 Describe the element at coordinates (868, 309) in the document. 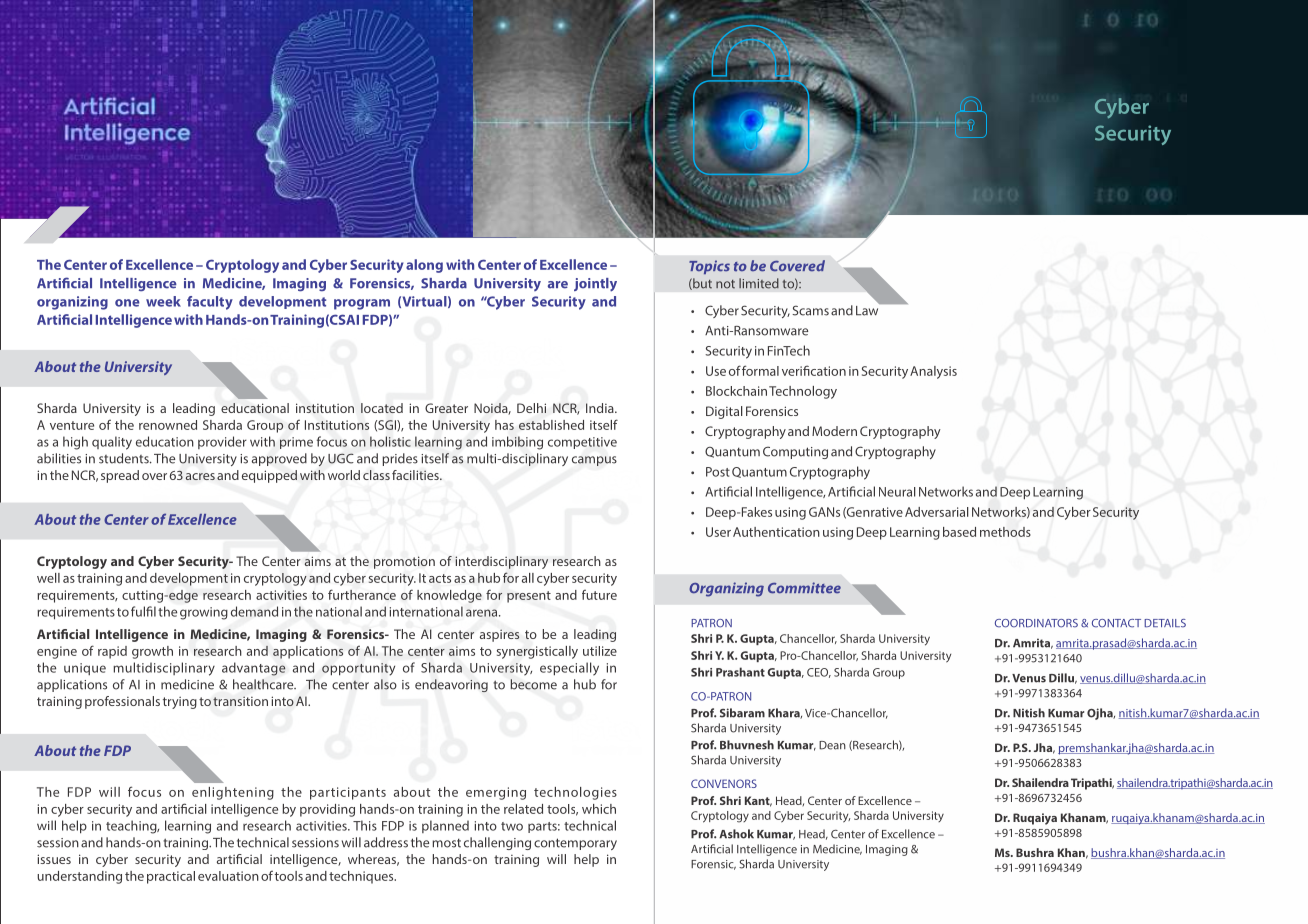

I see `Law` at that location.
